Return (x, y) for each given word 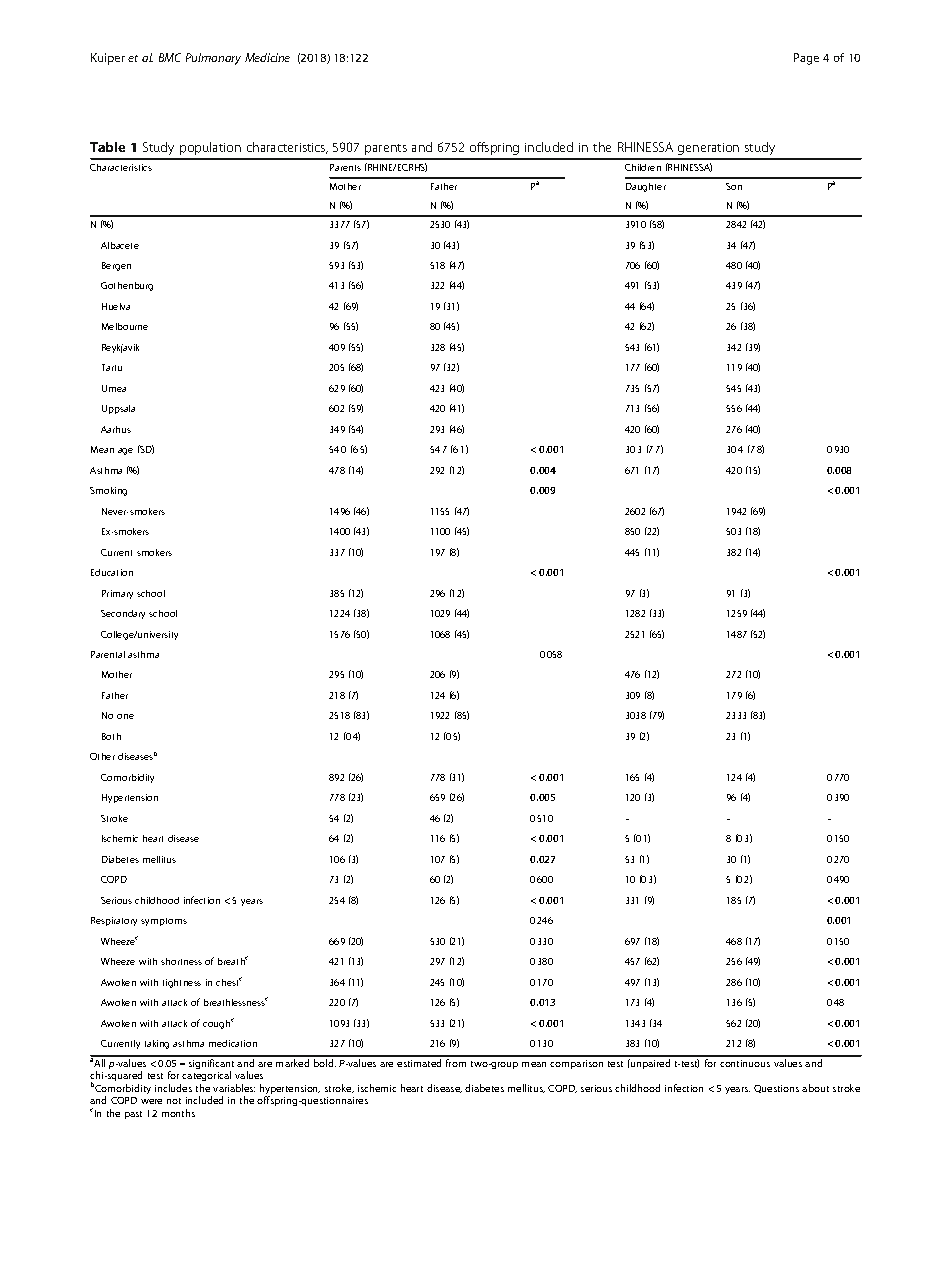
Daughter (646, 187)
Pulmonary (213, 59)
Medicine (267, 57)
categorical (206, 1078)
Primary (117, 594)
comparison (576, 1064)
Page (806, 59)
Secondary (123, 614)
